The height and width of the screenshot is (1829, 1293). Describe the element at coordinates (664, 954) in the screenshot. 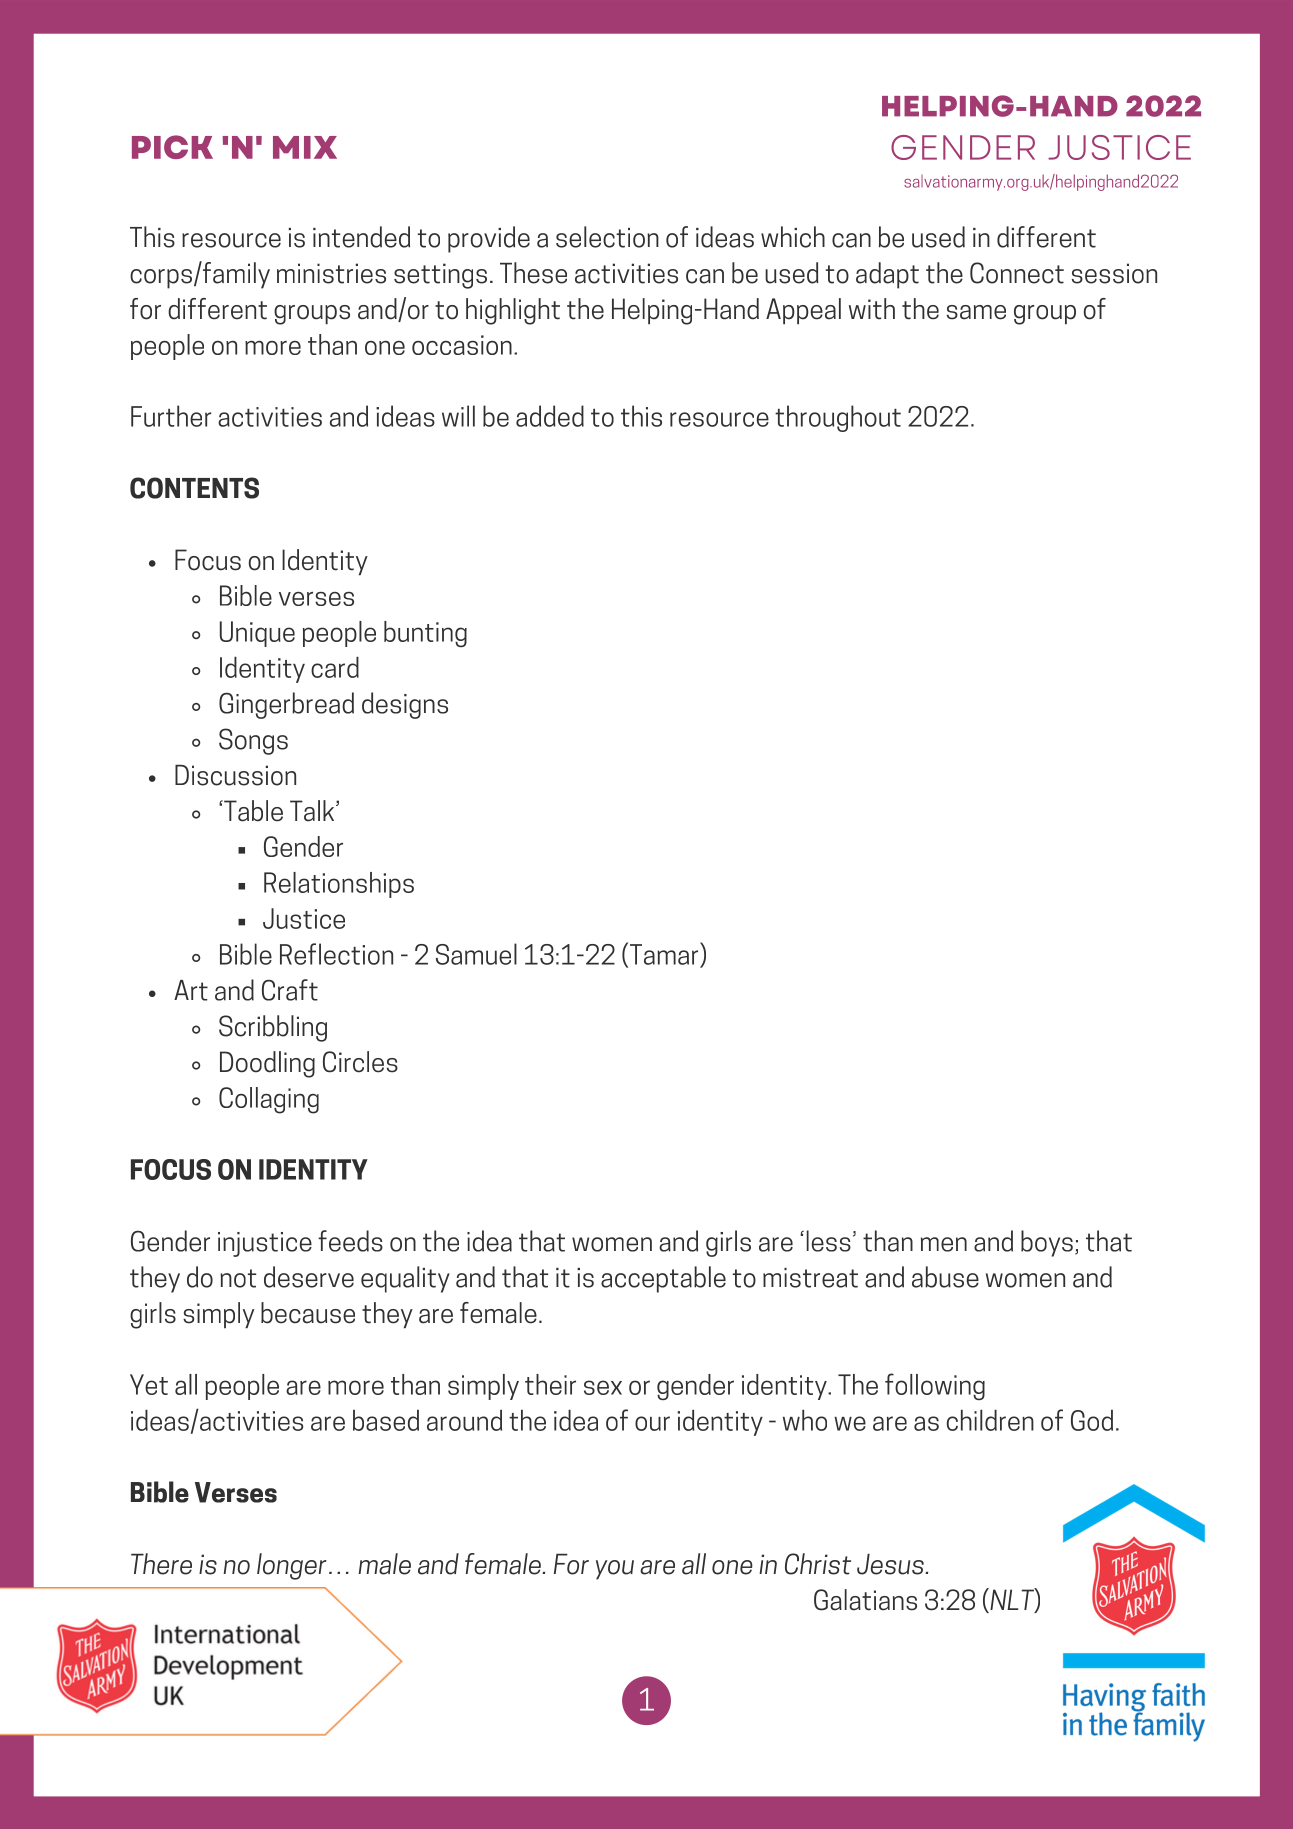

I see `Tamar` at that location.
